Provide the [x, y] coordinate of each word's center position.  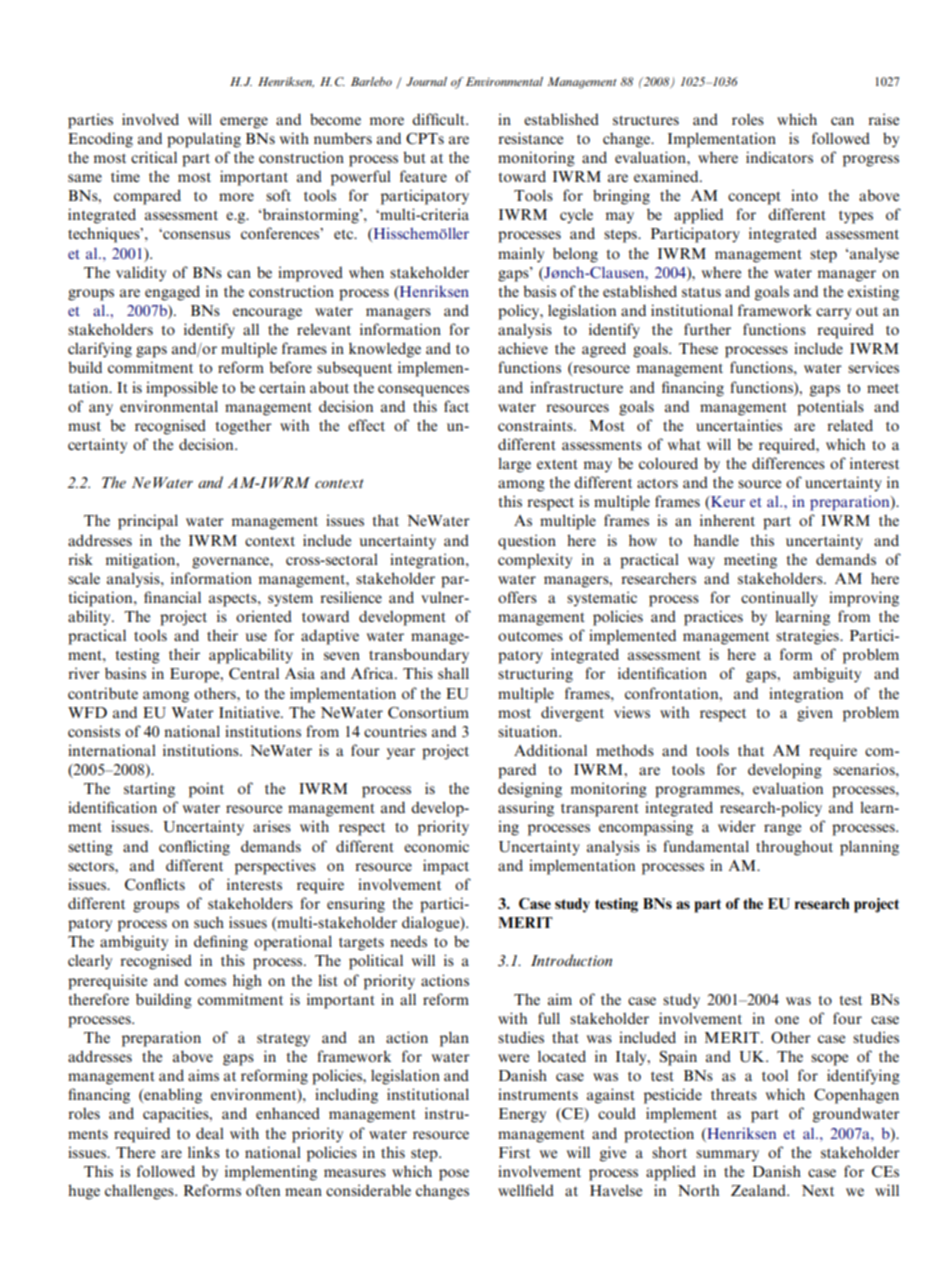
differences [788, 463]
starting [149, 790]
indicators [779, 157]
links [204, 1152]
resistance [530, 138]
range [782, 830]
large [514, 465]
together [243, 427]
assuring [526, 809]
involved [150, 119]
